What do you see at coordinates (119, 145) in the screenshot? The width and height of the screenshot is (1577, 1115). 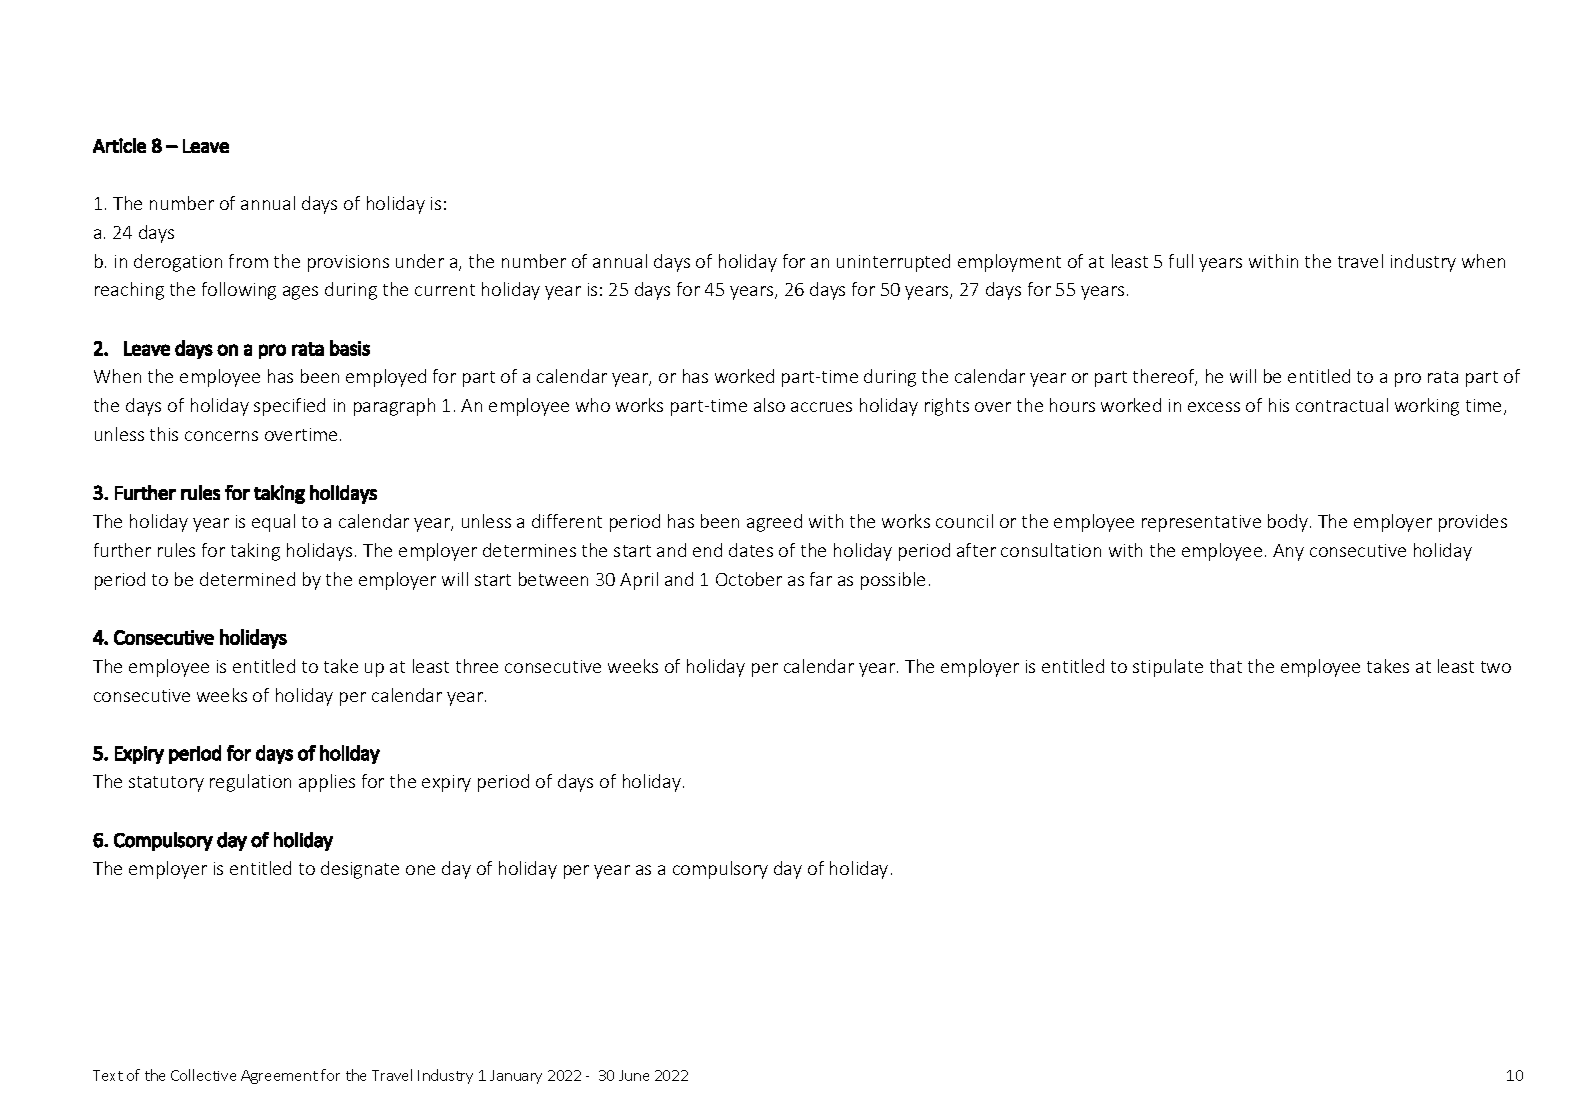 I see `Article` at bounding box center [119, 145].
